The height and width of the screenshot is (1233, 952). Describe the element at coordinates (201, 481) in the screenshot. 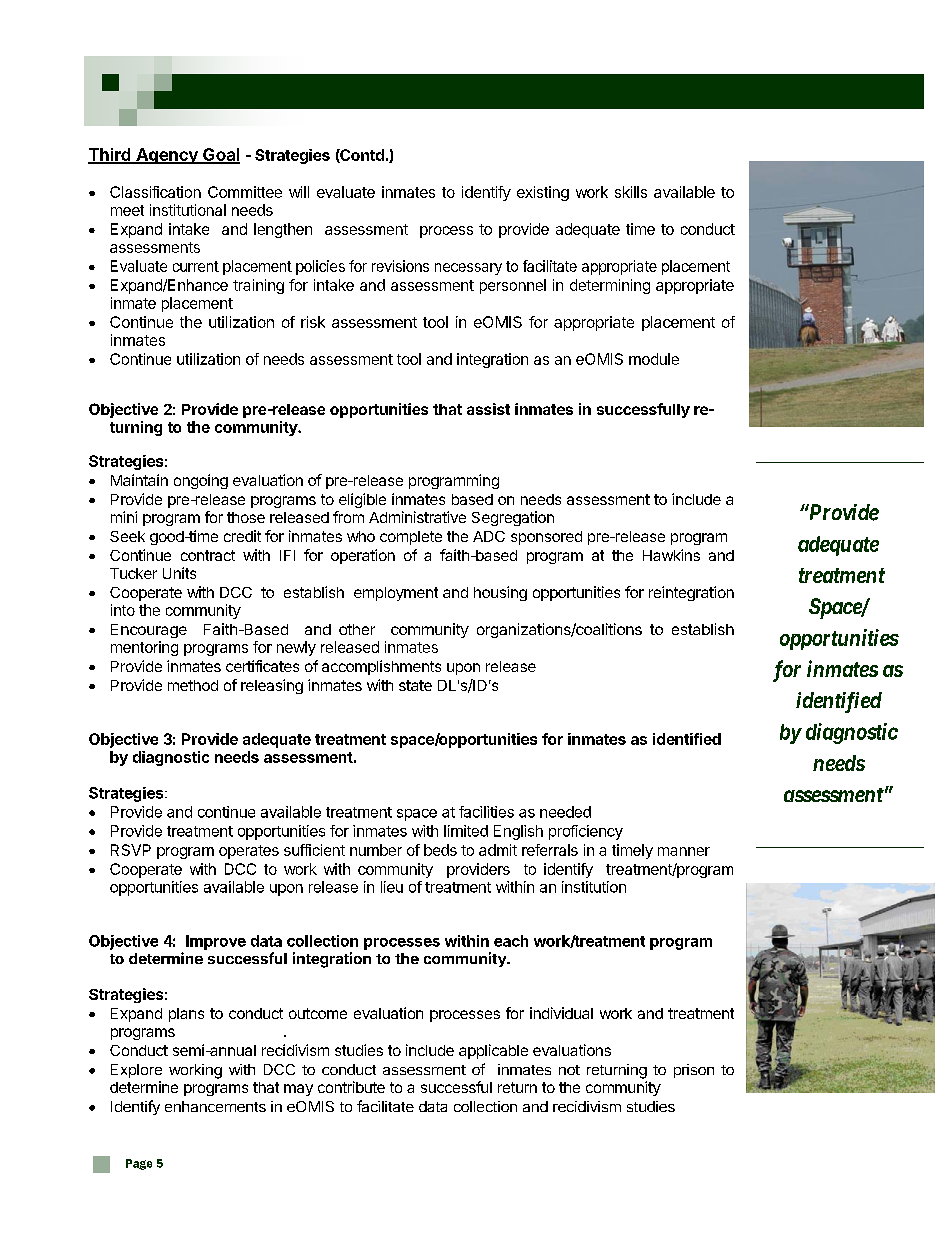

I see `ongoing` at that location.
